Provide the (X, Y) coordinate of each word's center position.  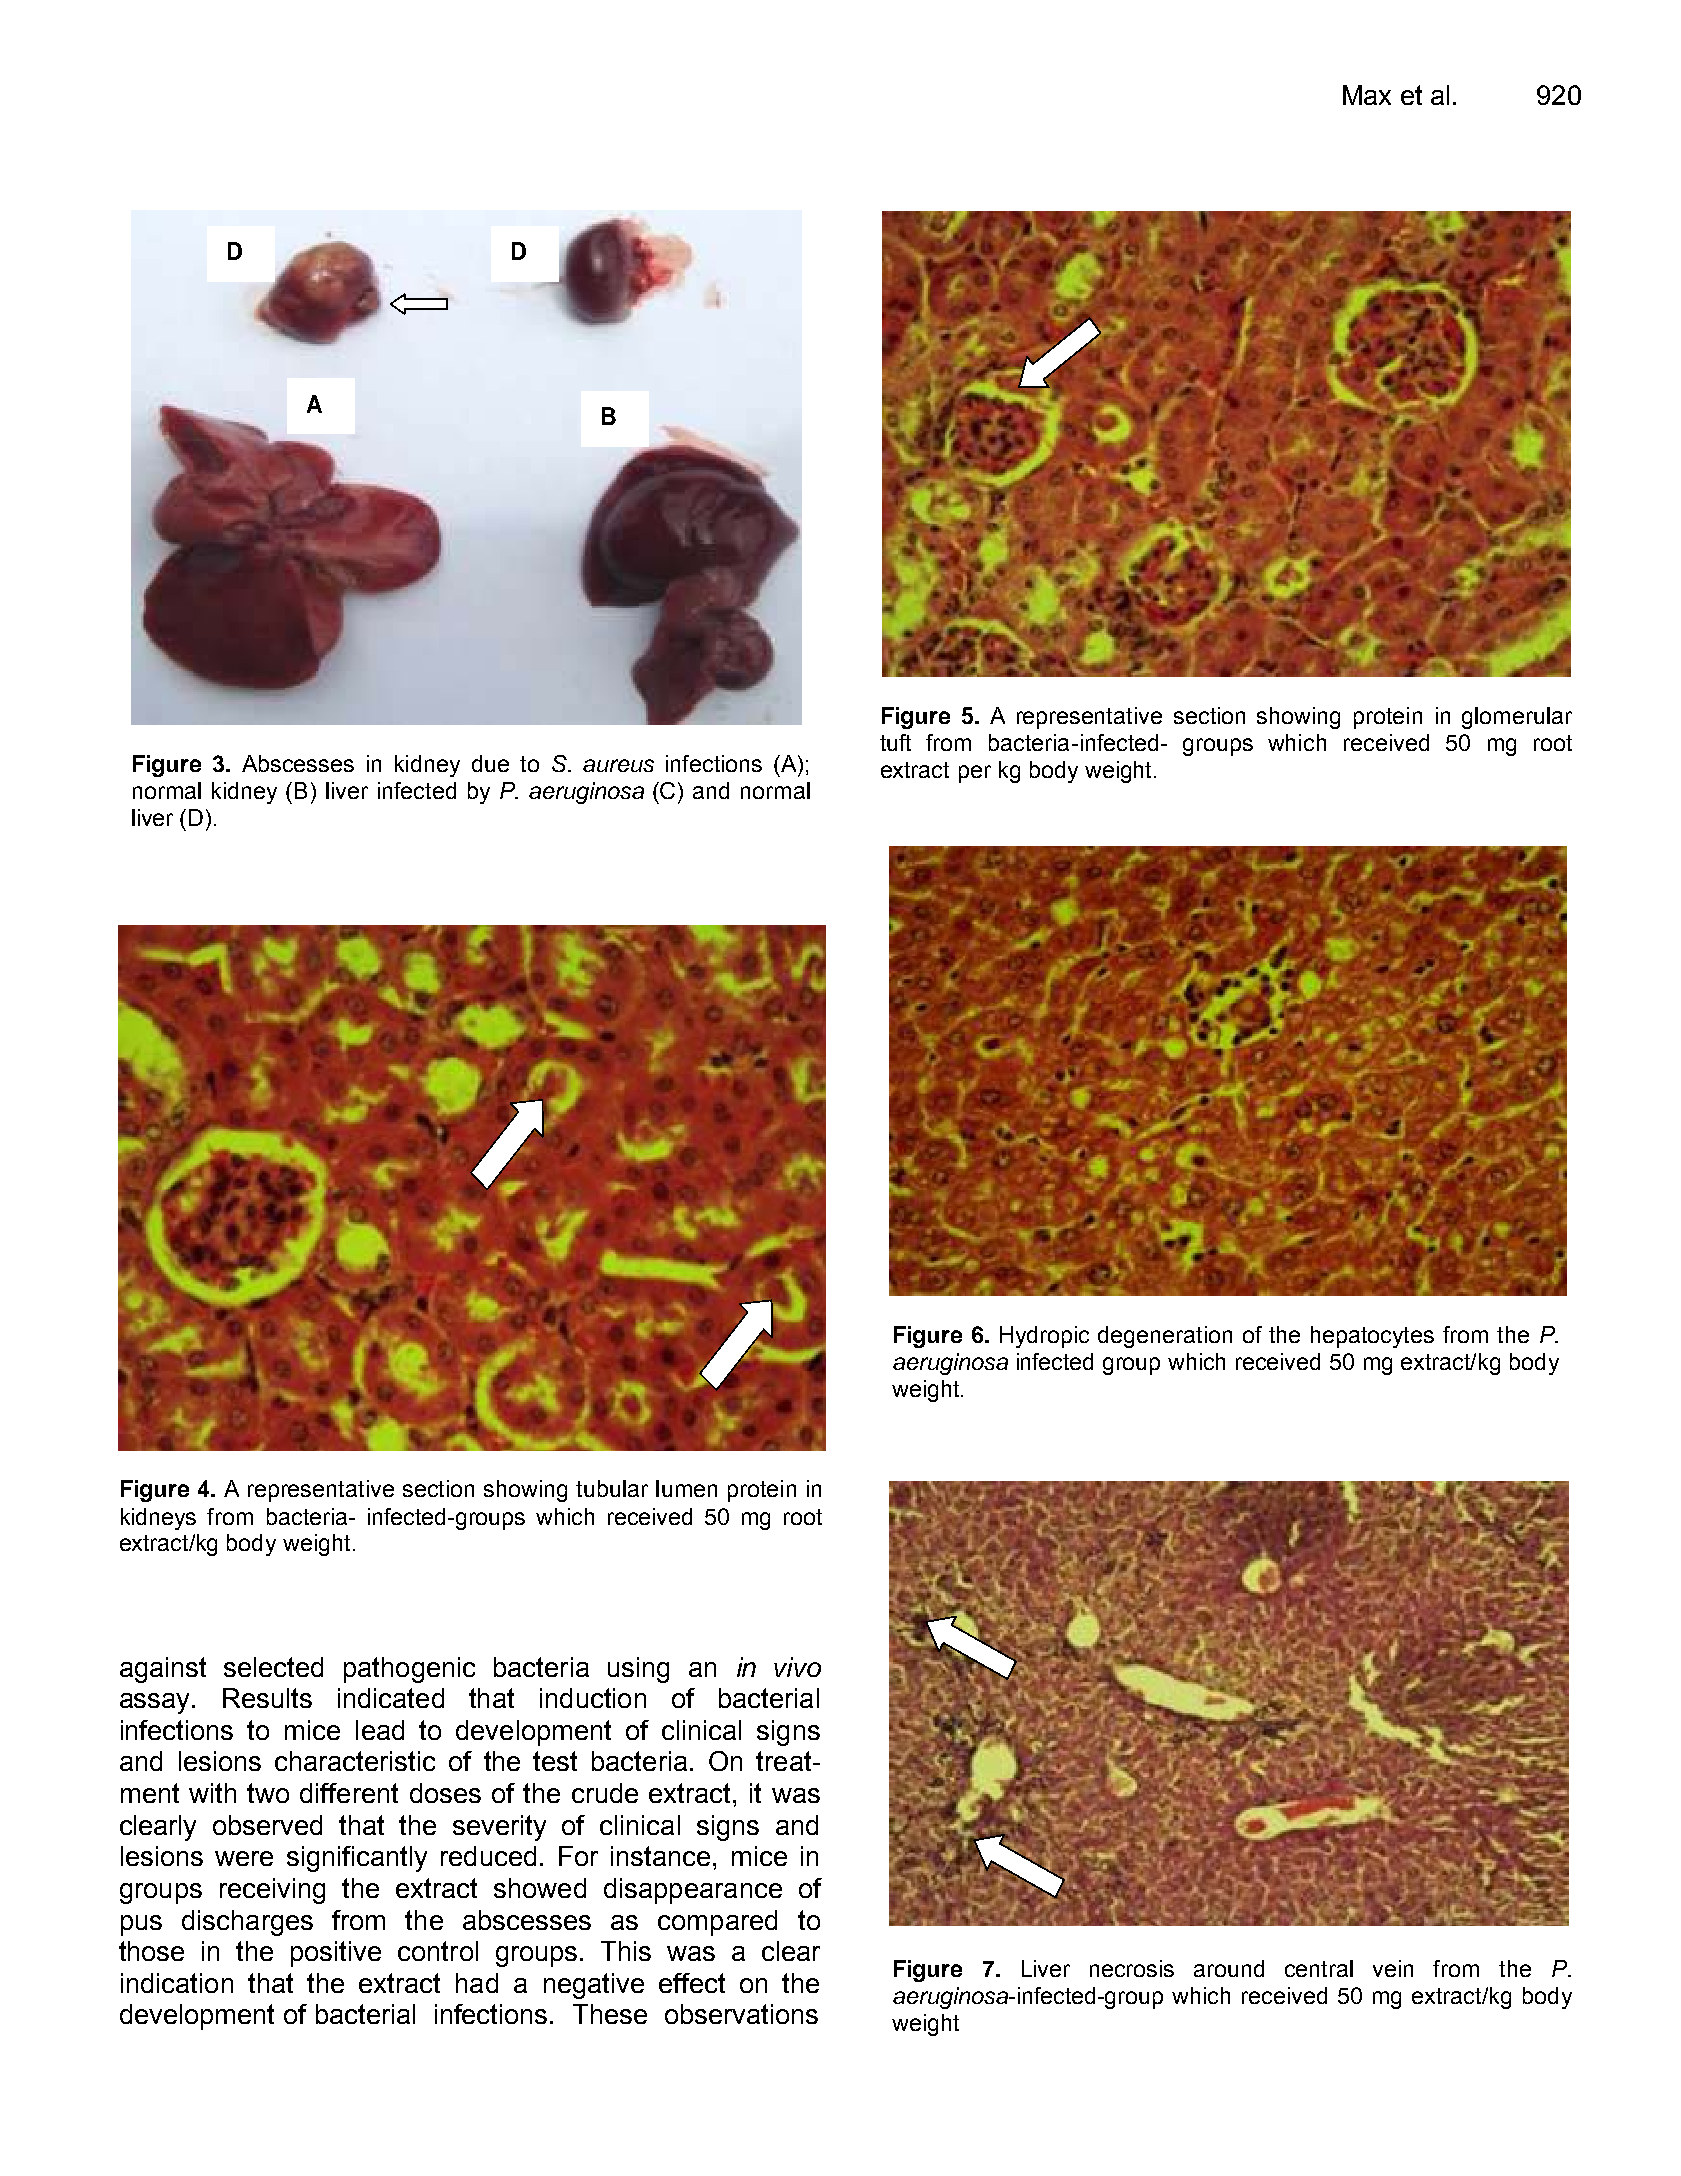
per (975, 774)
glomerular (1517, 718)
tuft (895, 742)
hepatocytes (1372, 1337)
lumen (686, 1488)
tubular (612, 1488)
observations (741, 2014)
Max (1367, 95)
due (490, 763)
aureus (618, 765)
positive (336, 1954)
